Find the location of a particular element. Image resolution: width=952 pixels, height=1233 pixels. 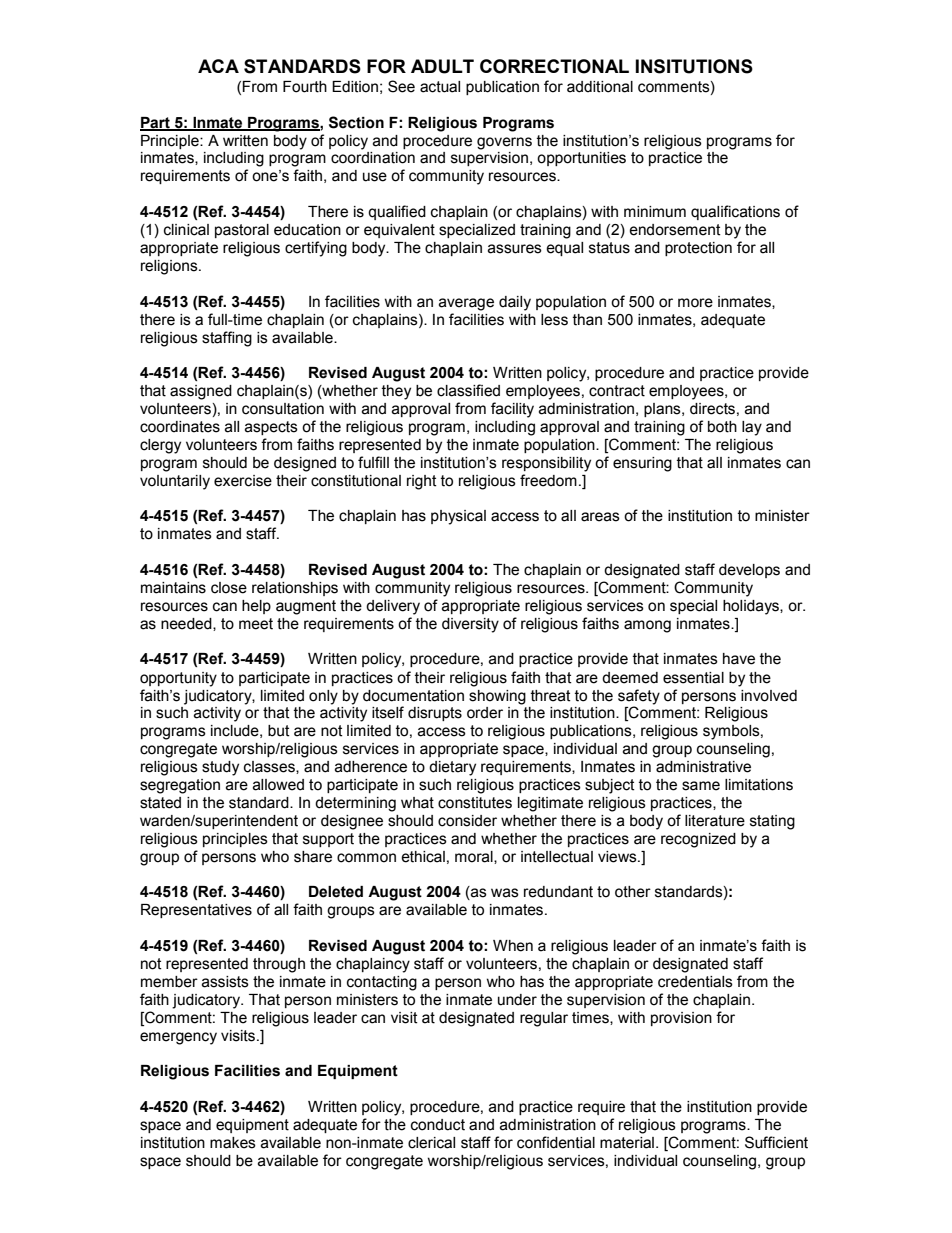

close is located at coordinates (229, 588).
